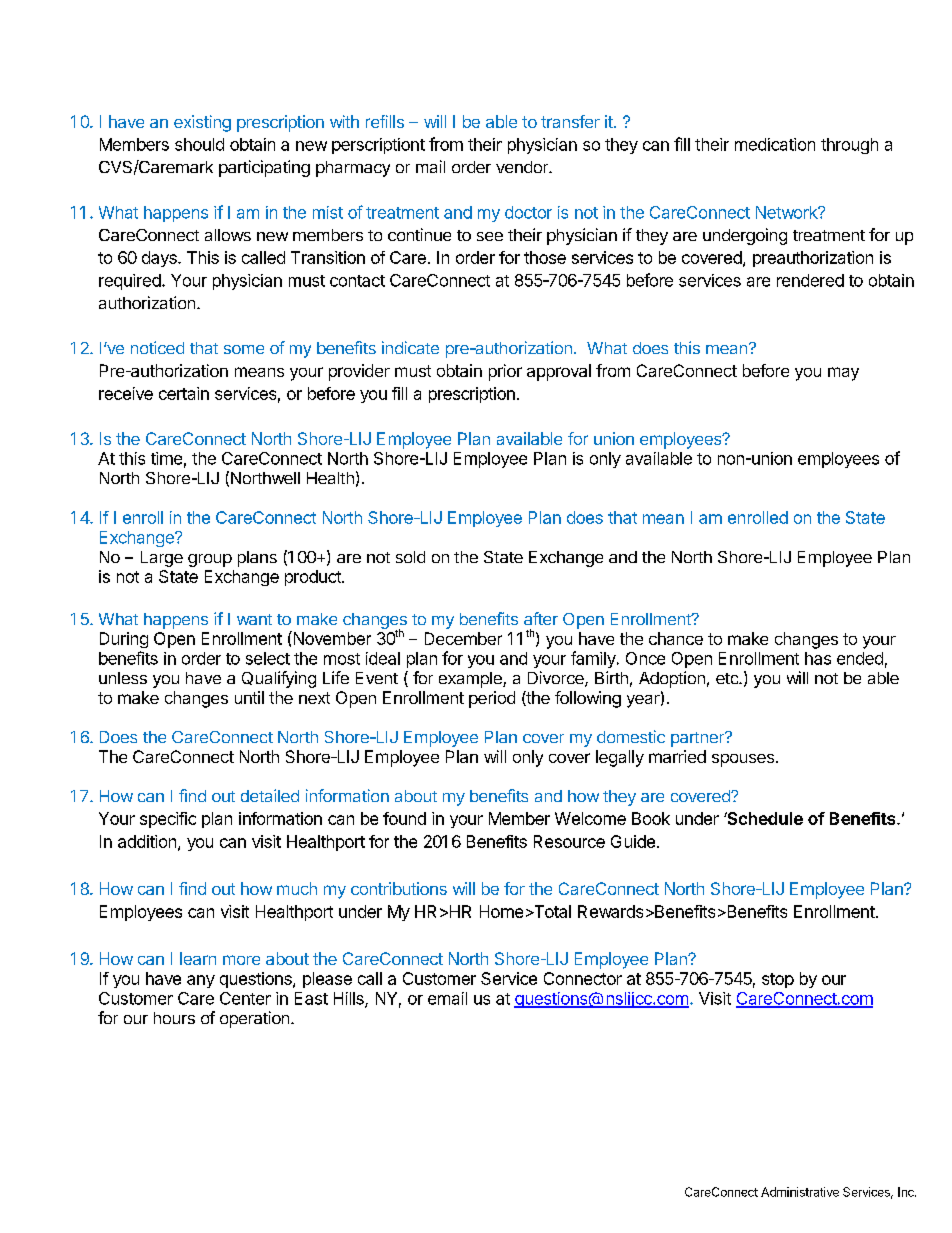  Describe the element at coordinates (849, 146) in the screenshot. I see `through` at that location.
